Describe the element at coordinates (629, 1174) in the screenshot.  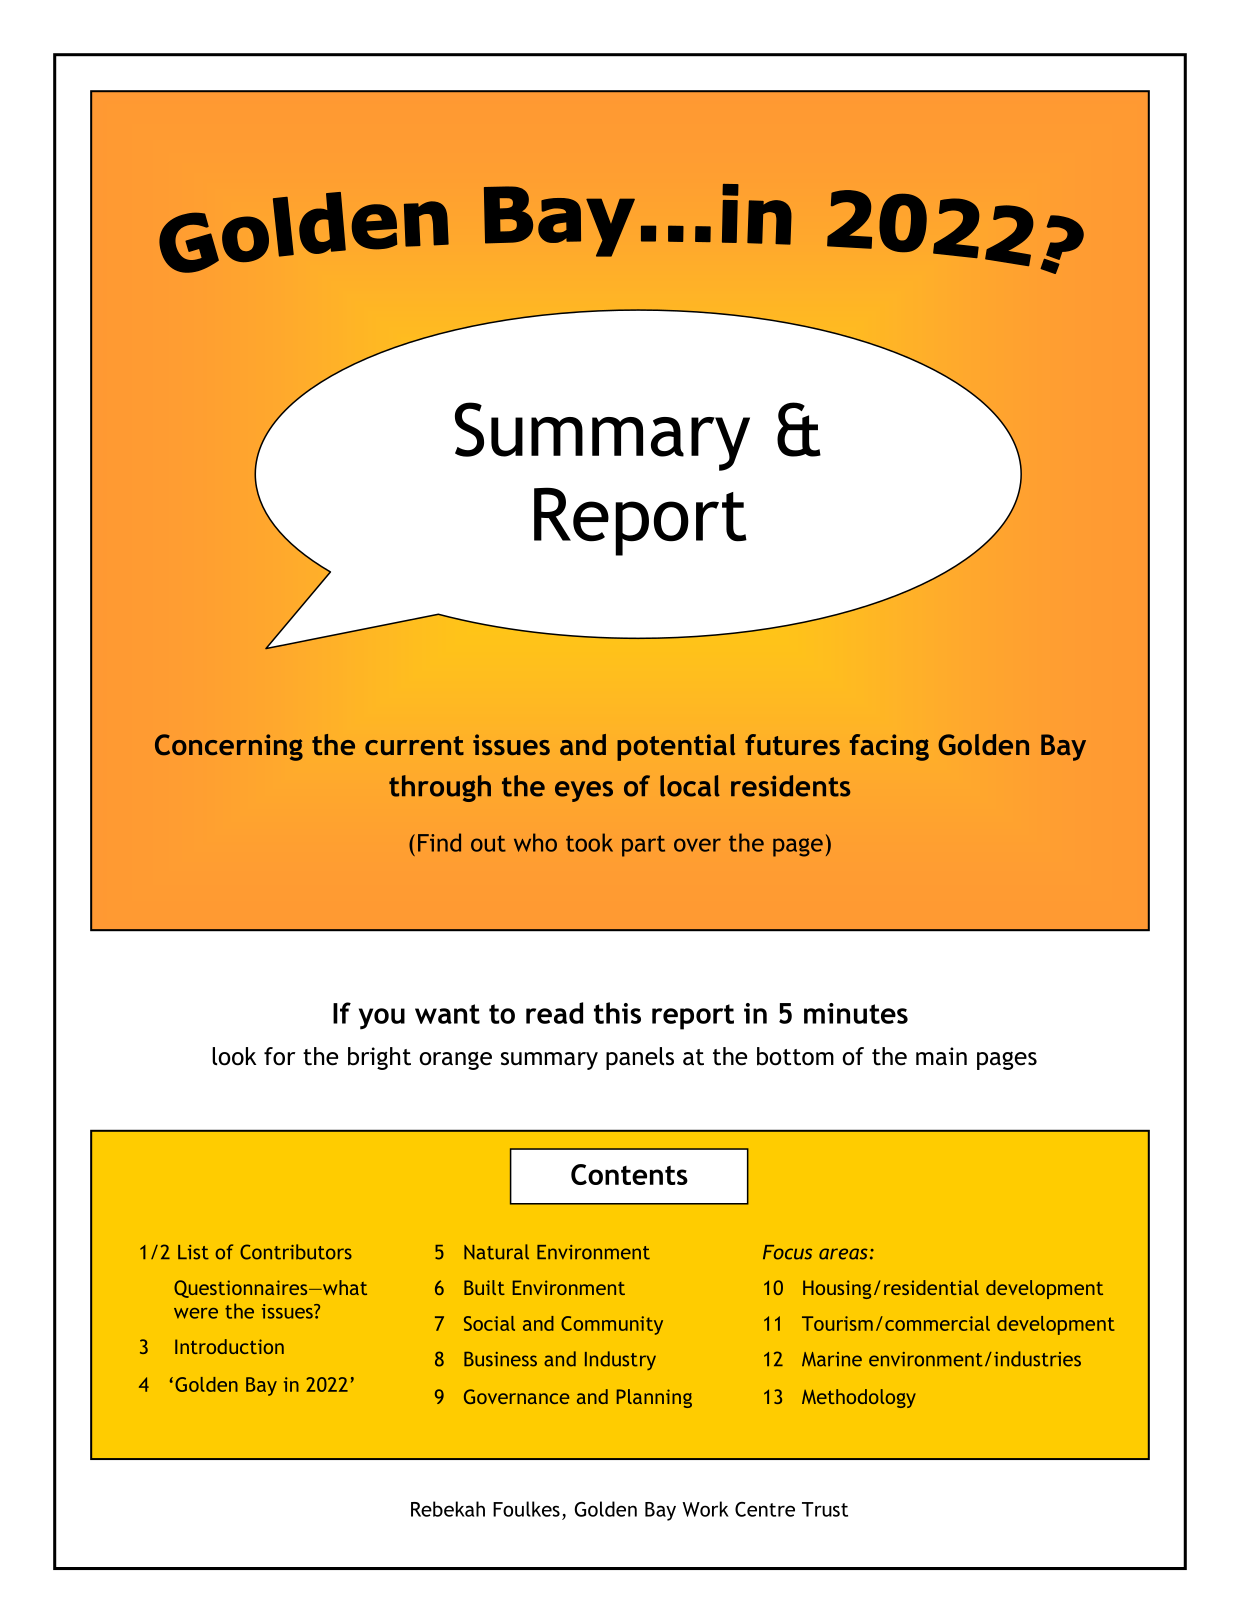
I see `Contents` at that location.
